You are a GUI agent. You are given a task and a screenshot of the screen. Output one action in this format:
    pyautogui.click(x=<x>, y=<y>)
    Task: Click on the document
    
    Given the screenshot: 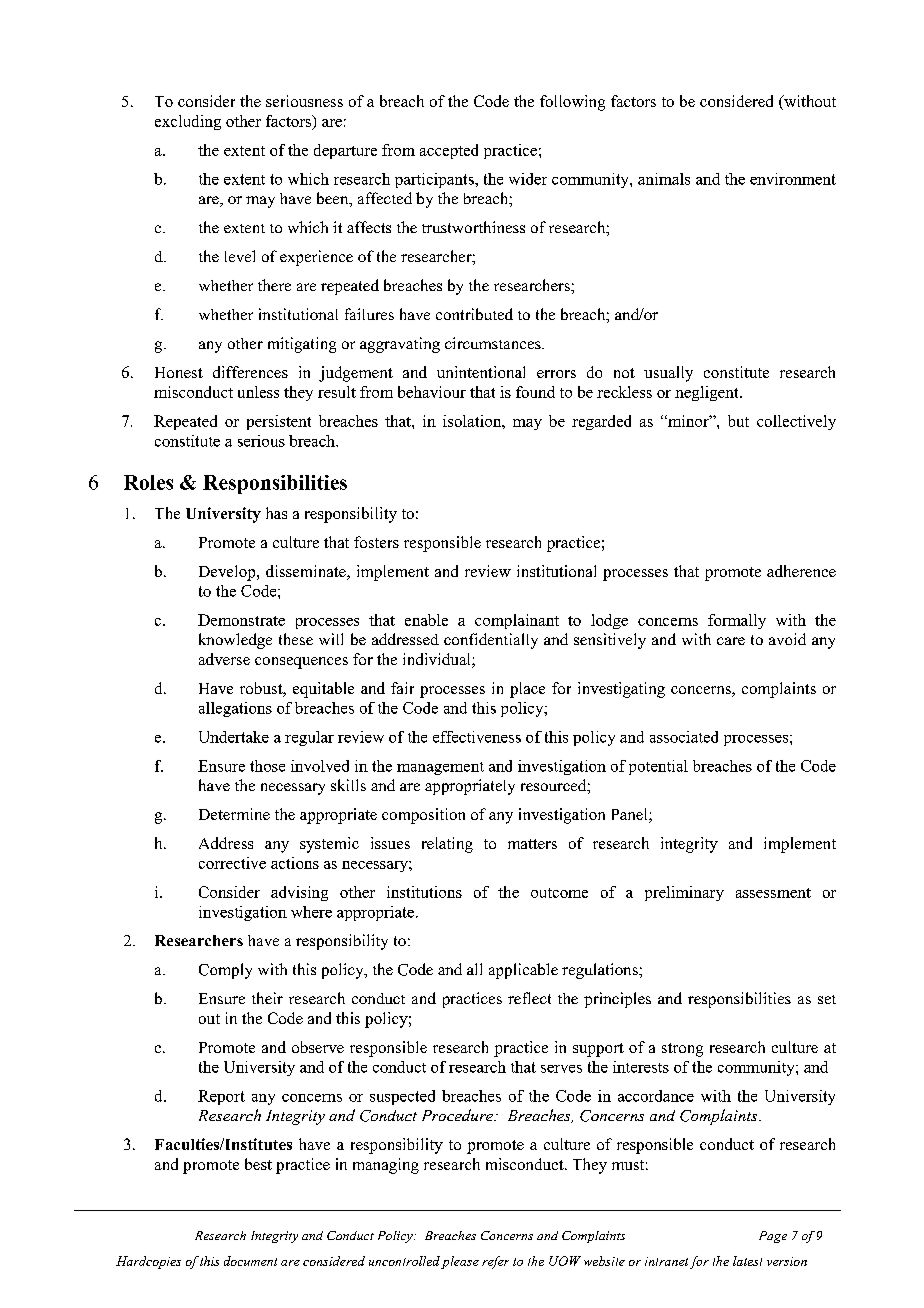 What is the action you would take?
    pyautogui.click(x=250, y=1261)
